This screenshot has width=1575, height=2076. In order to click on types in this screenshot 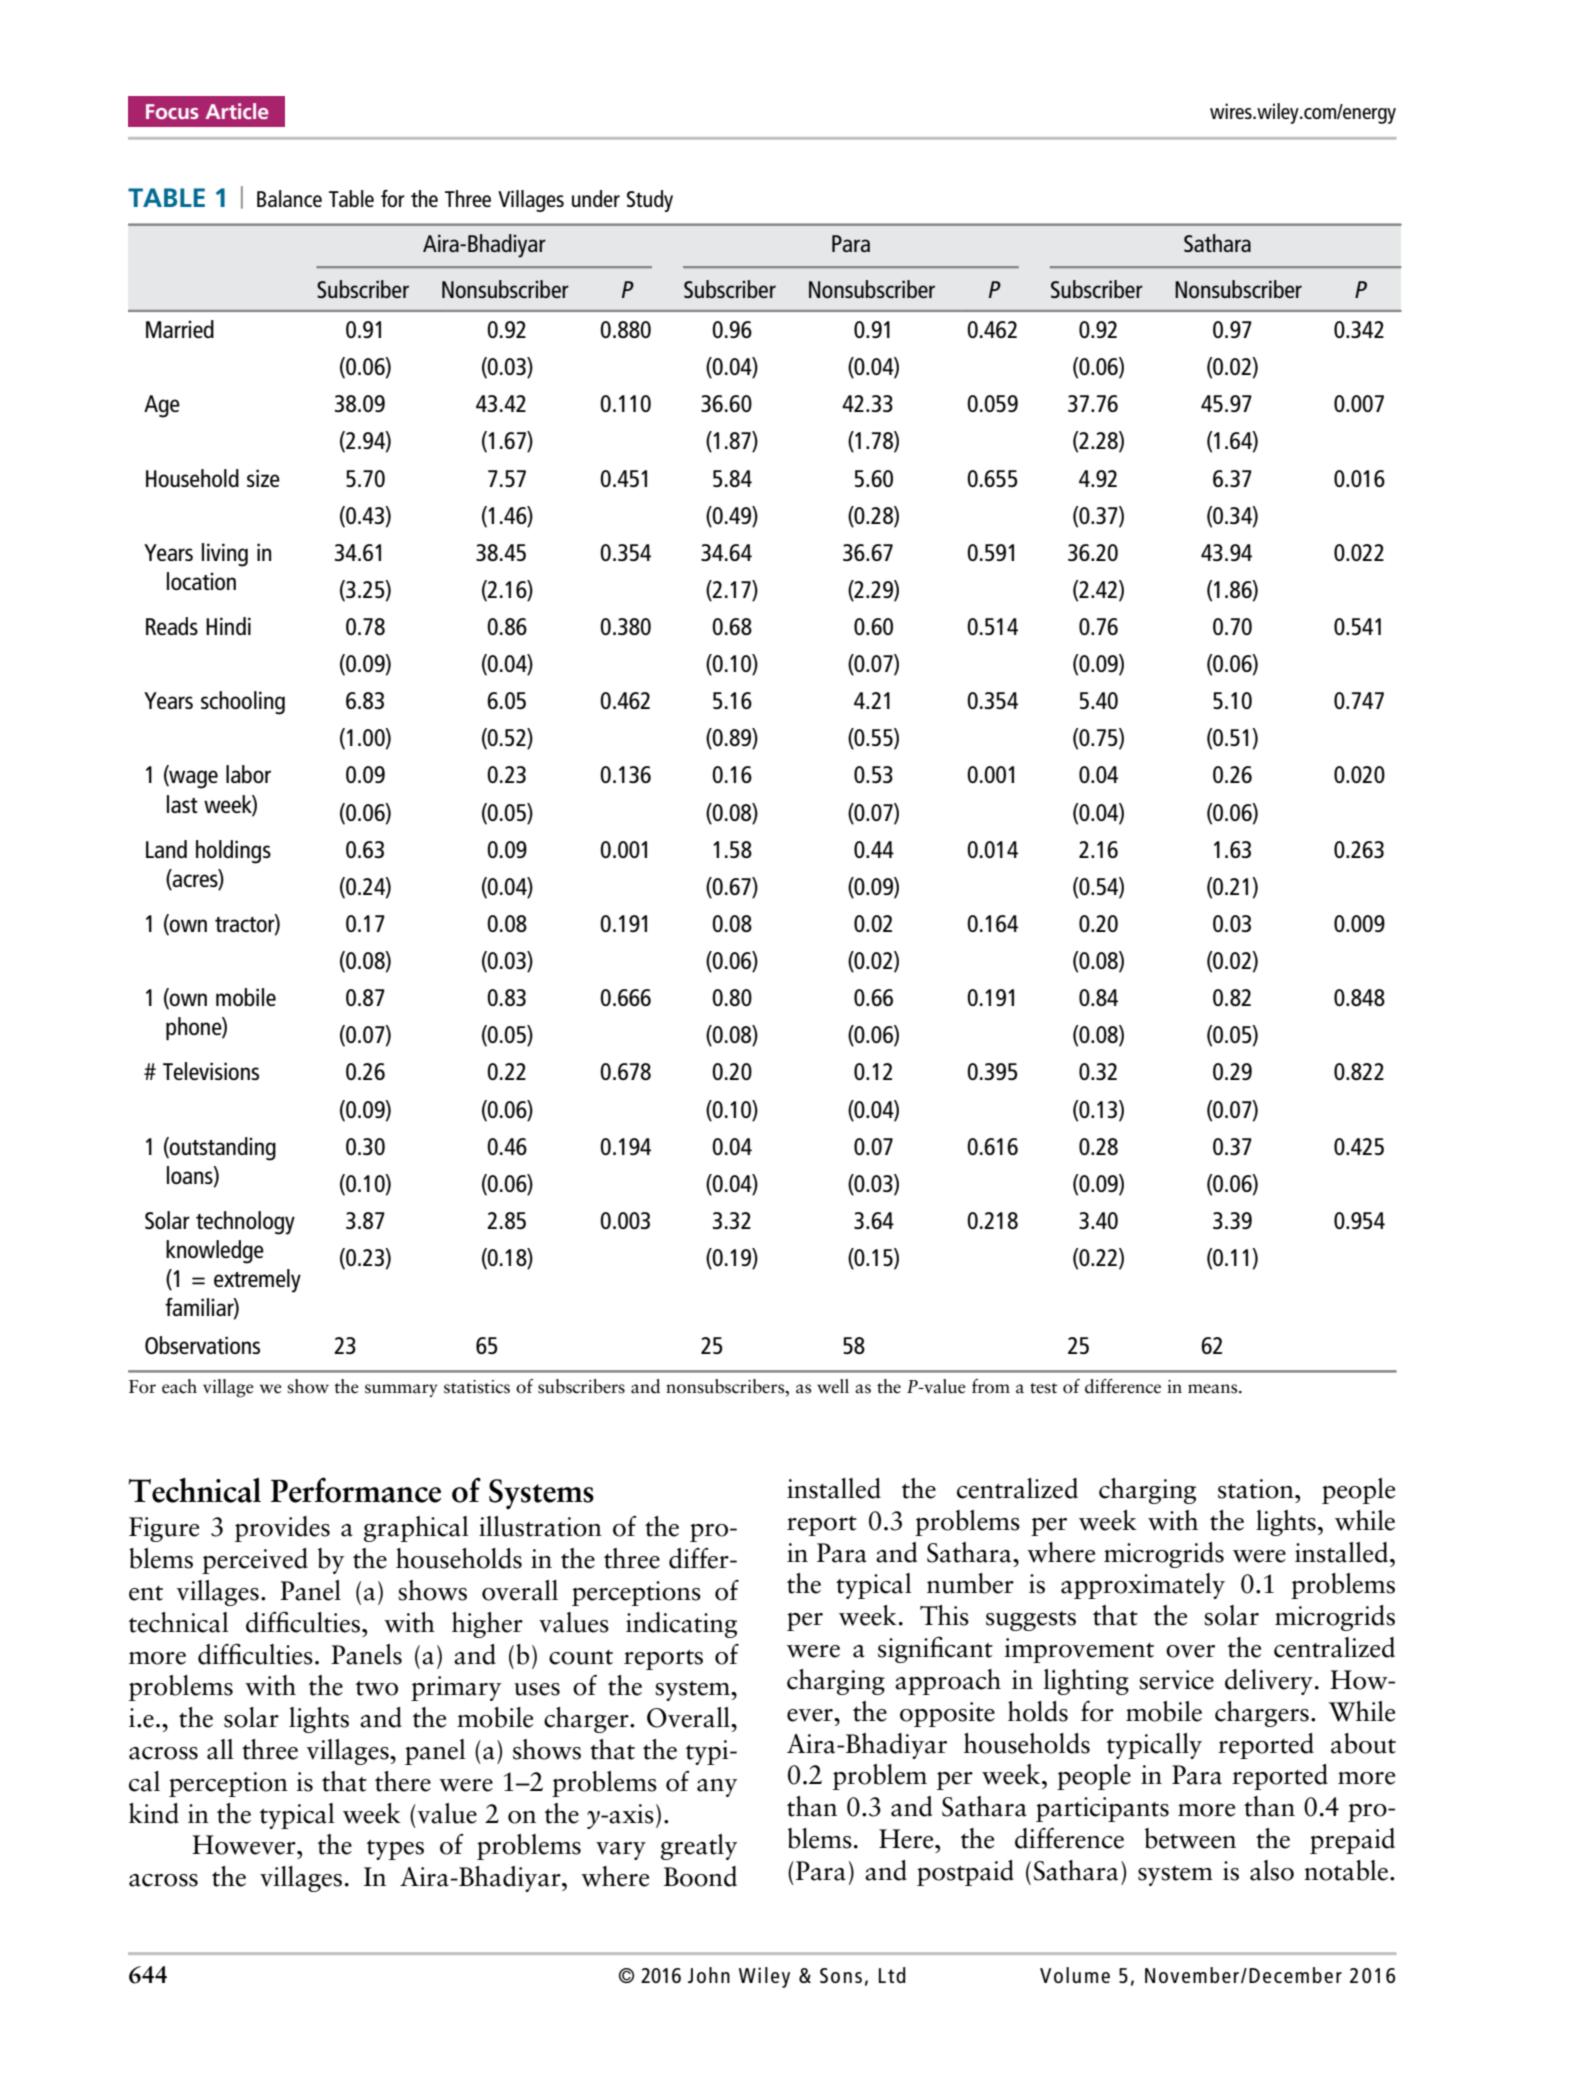, I will do `click(395, 1850)`.
